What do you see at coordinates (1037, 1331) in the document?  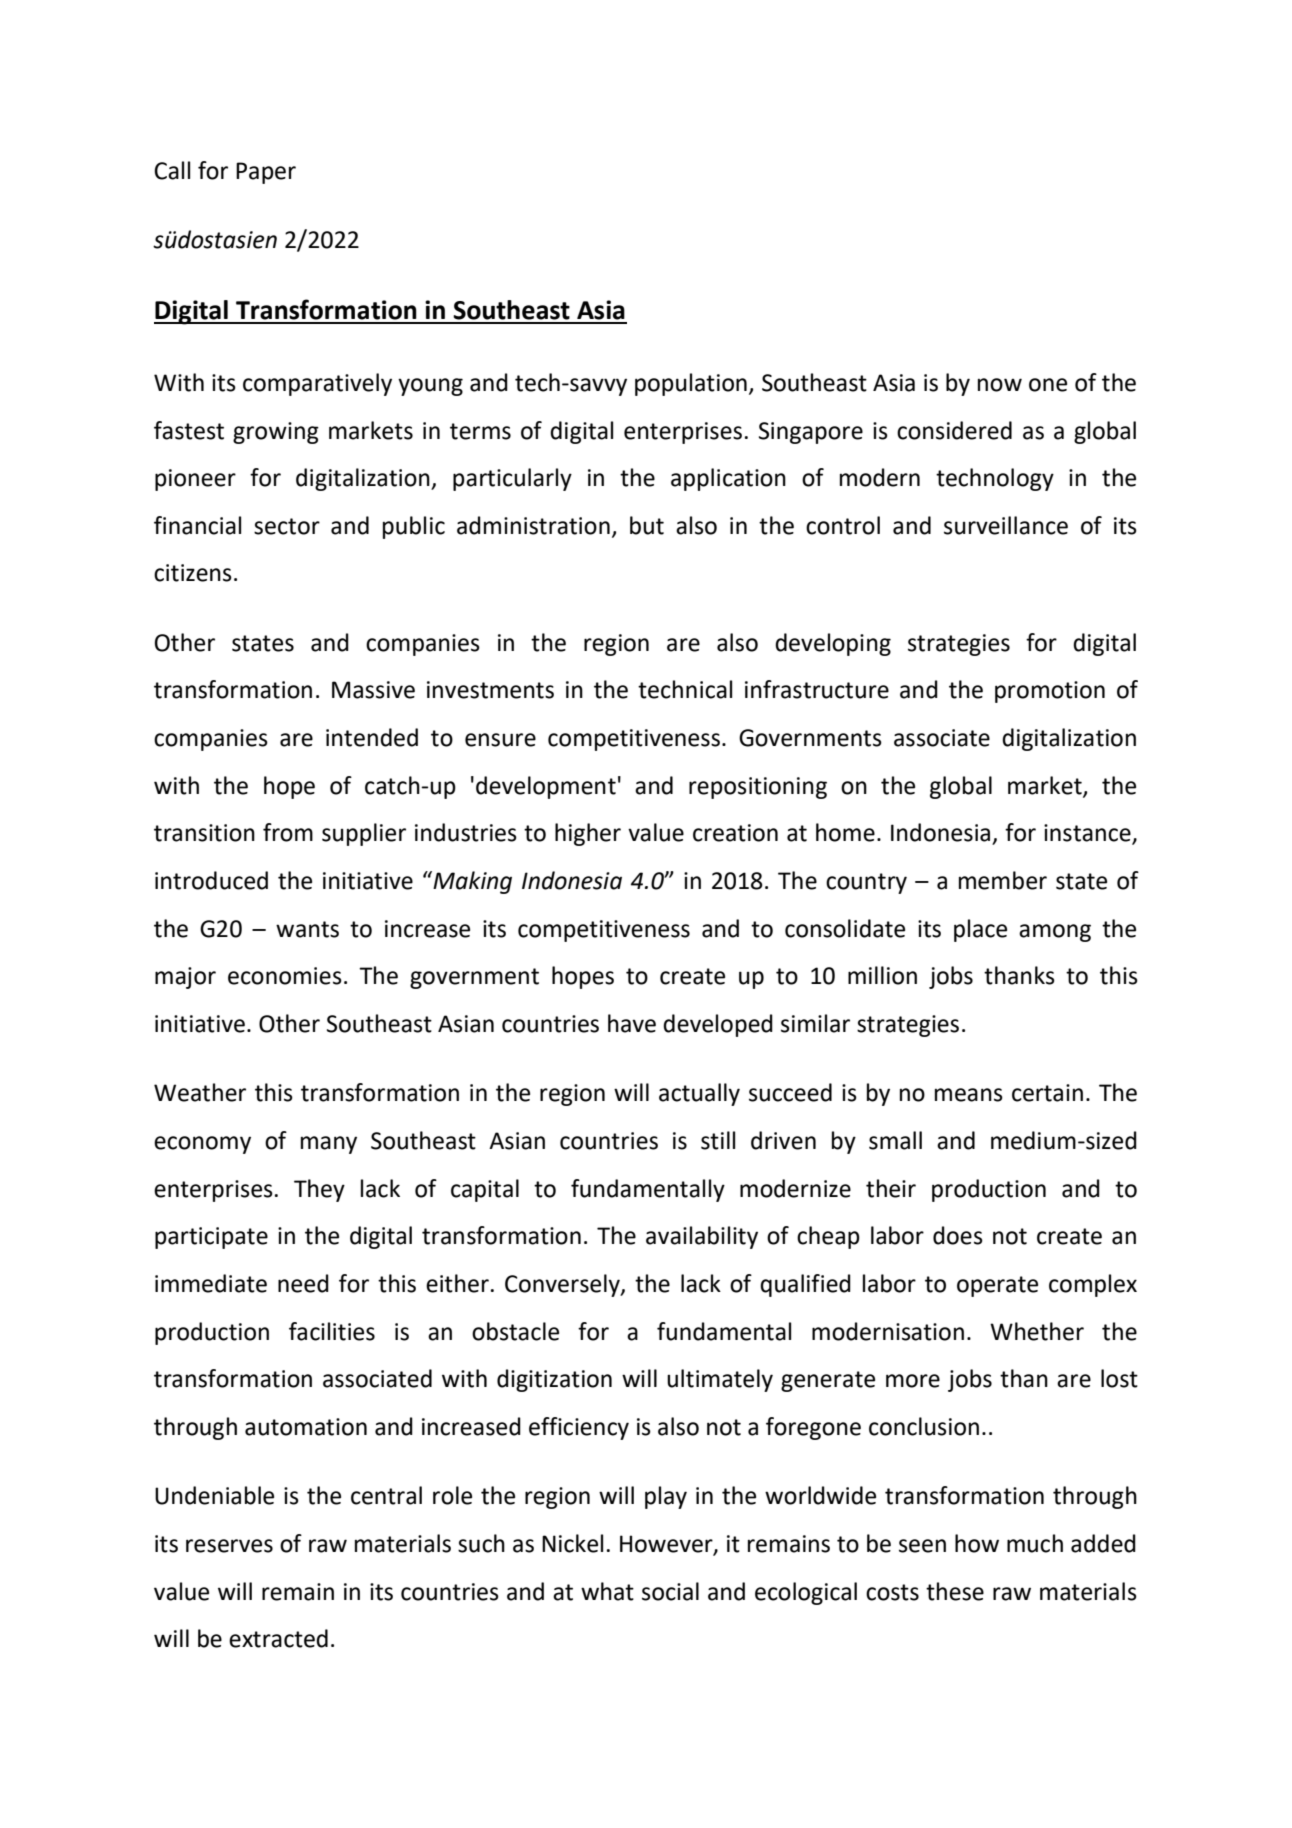 I see `Whether` at bounding box center [1037, 1331].
